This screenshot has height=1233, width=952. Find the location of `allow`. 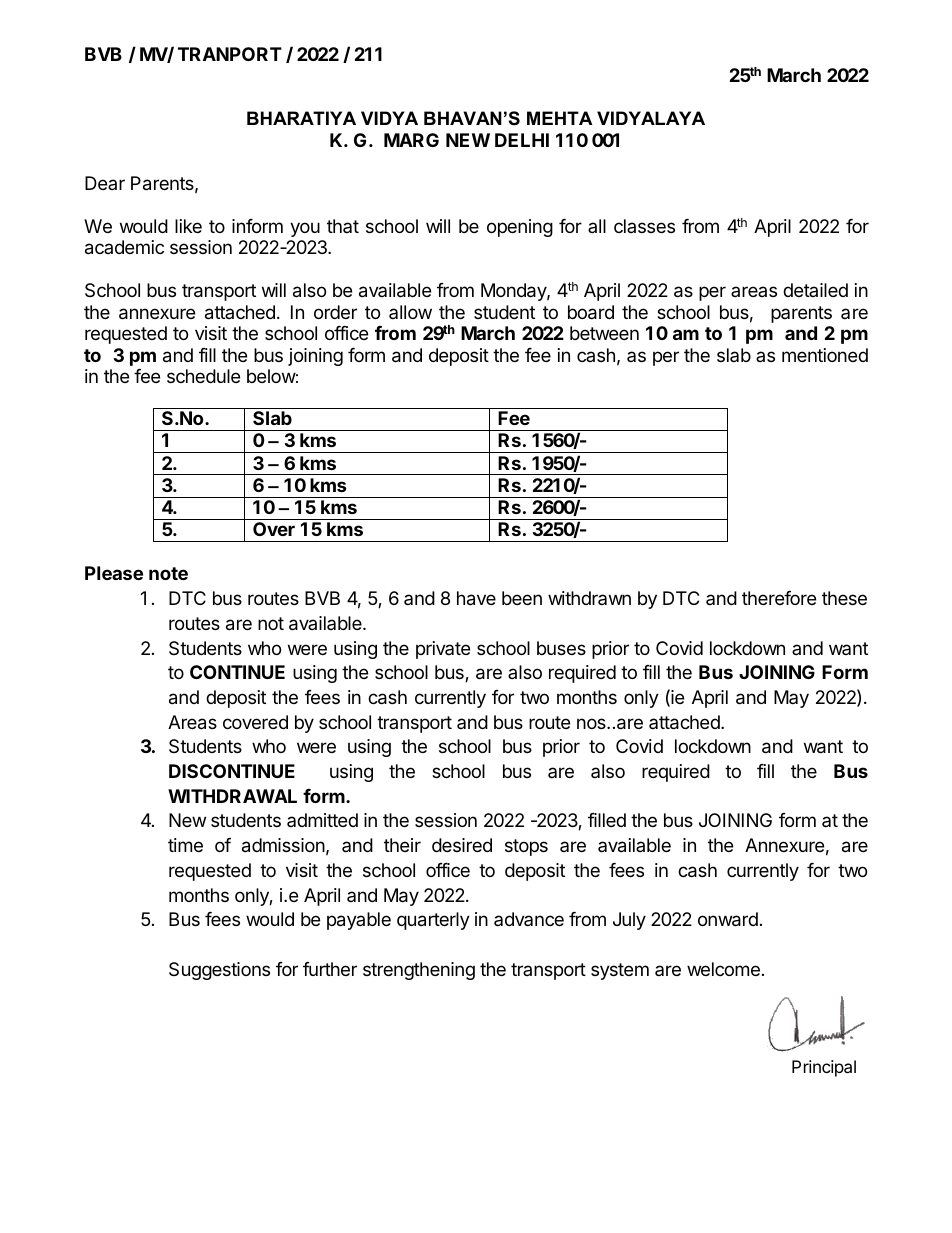

allow is located at coordinates (410, 312).
